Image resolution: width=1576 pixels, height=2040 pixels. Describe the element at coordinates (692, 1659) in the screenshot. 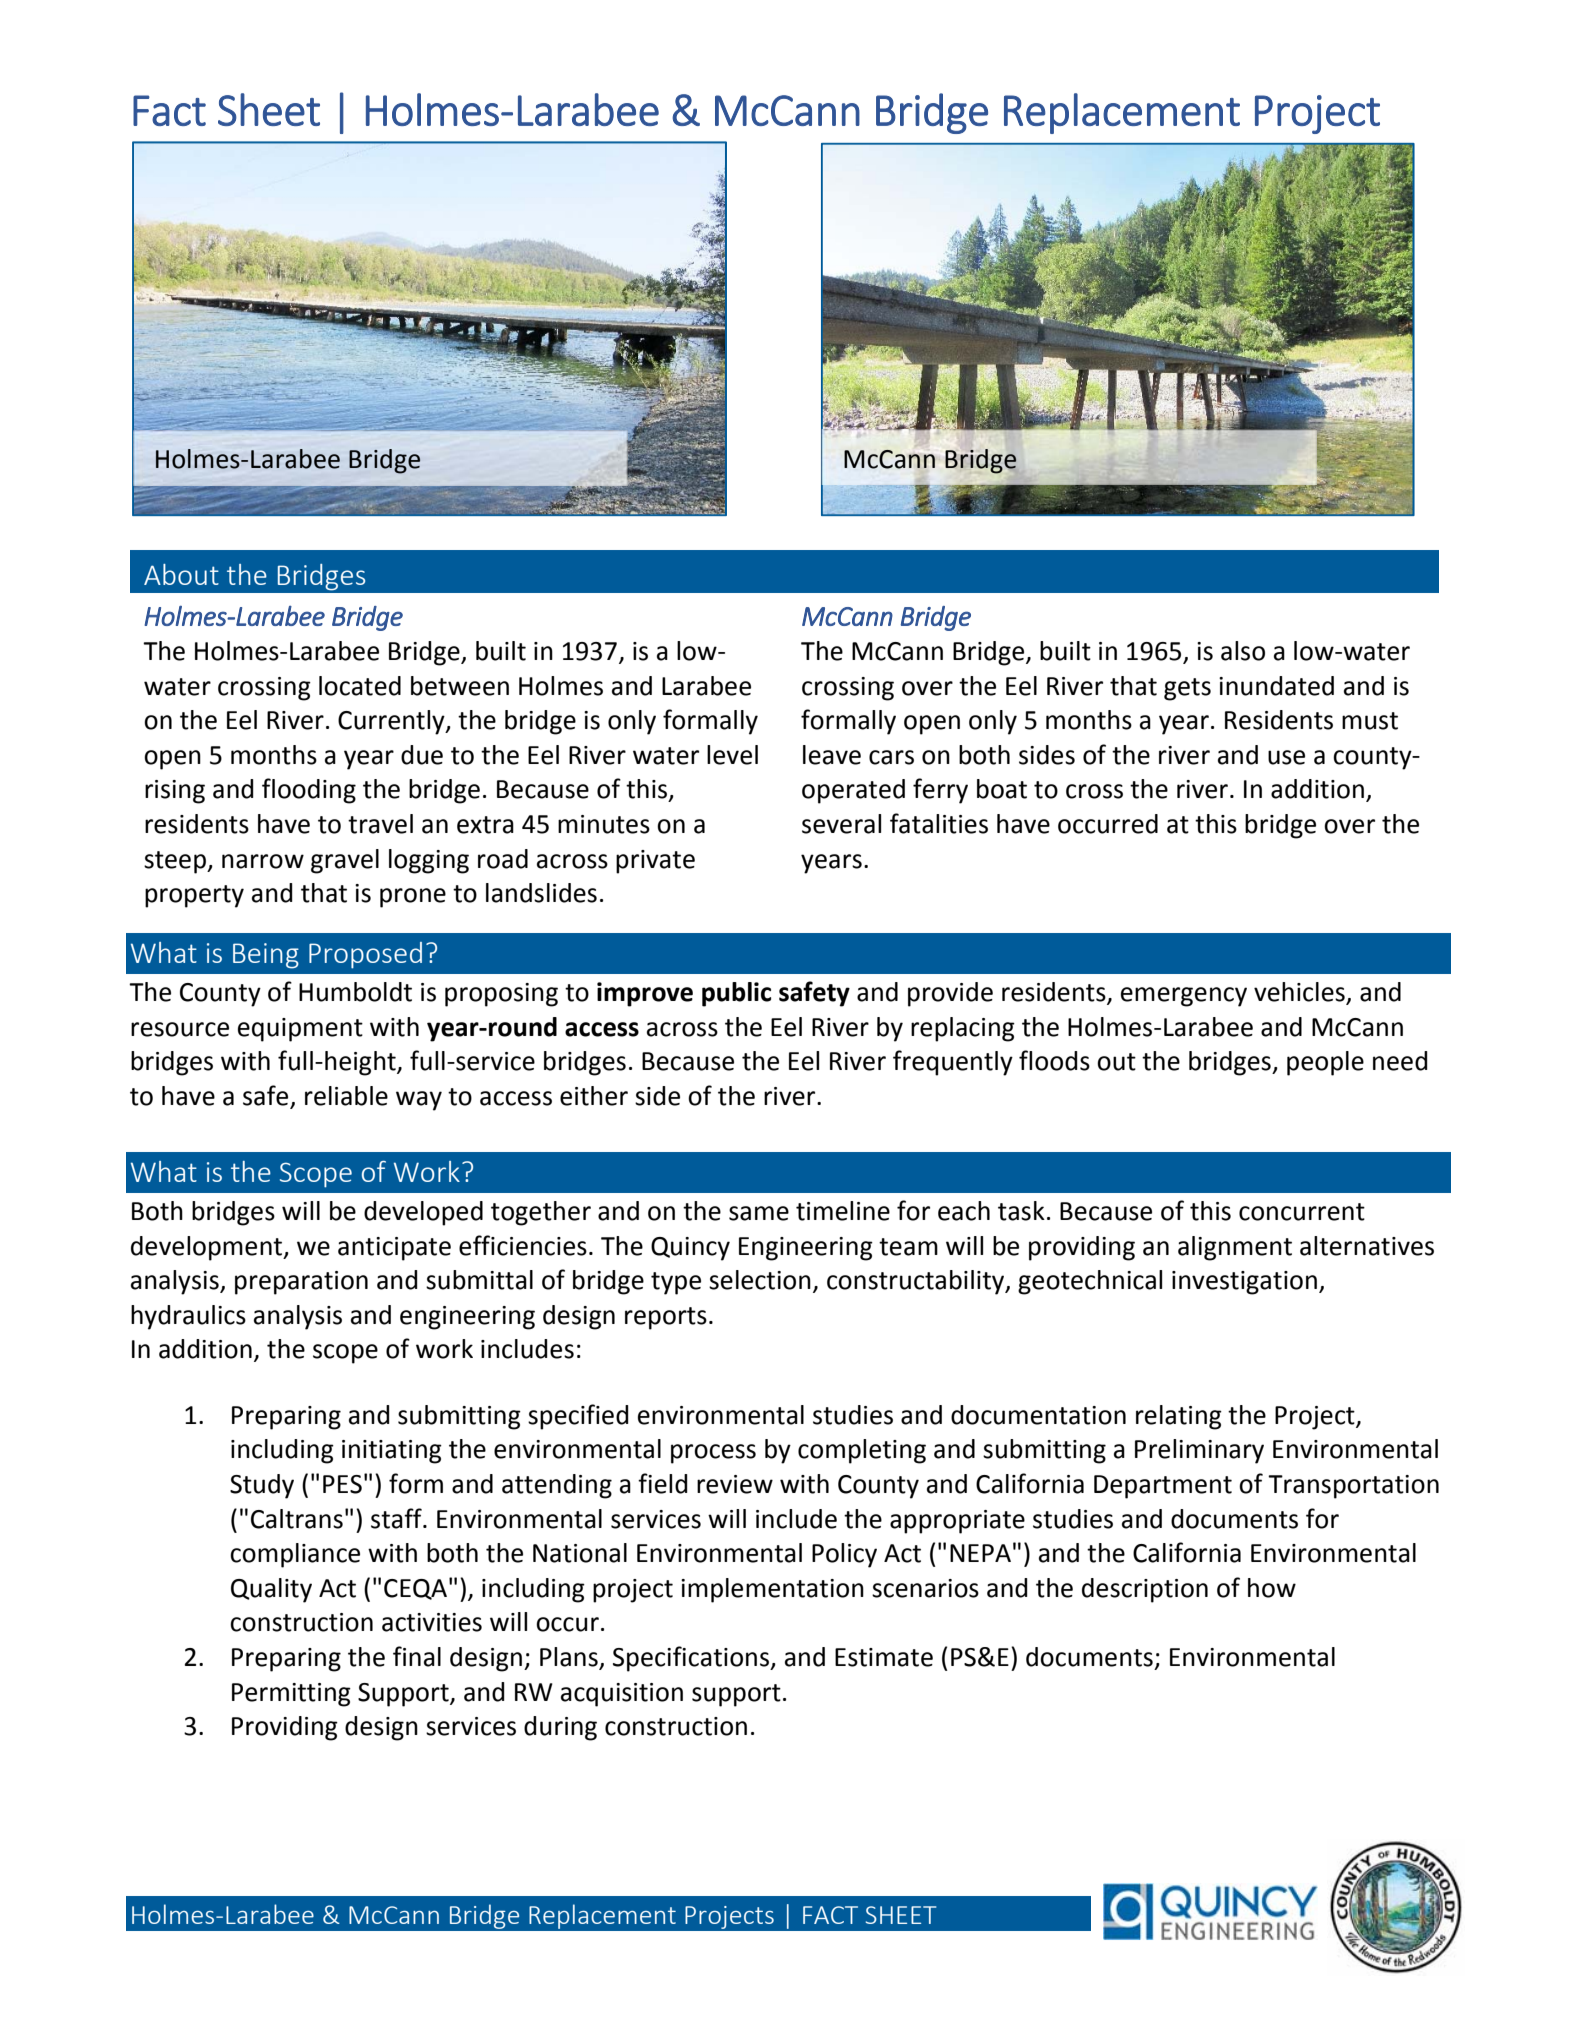

I see `Specifications` at that location.
